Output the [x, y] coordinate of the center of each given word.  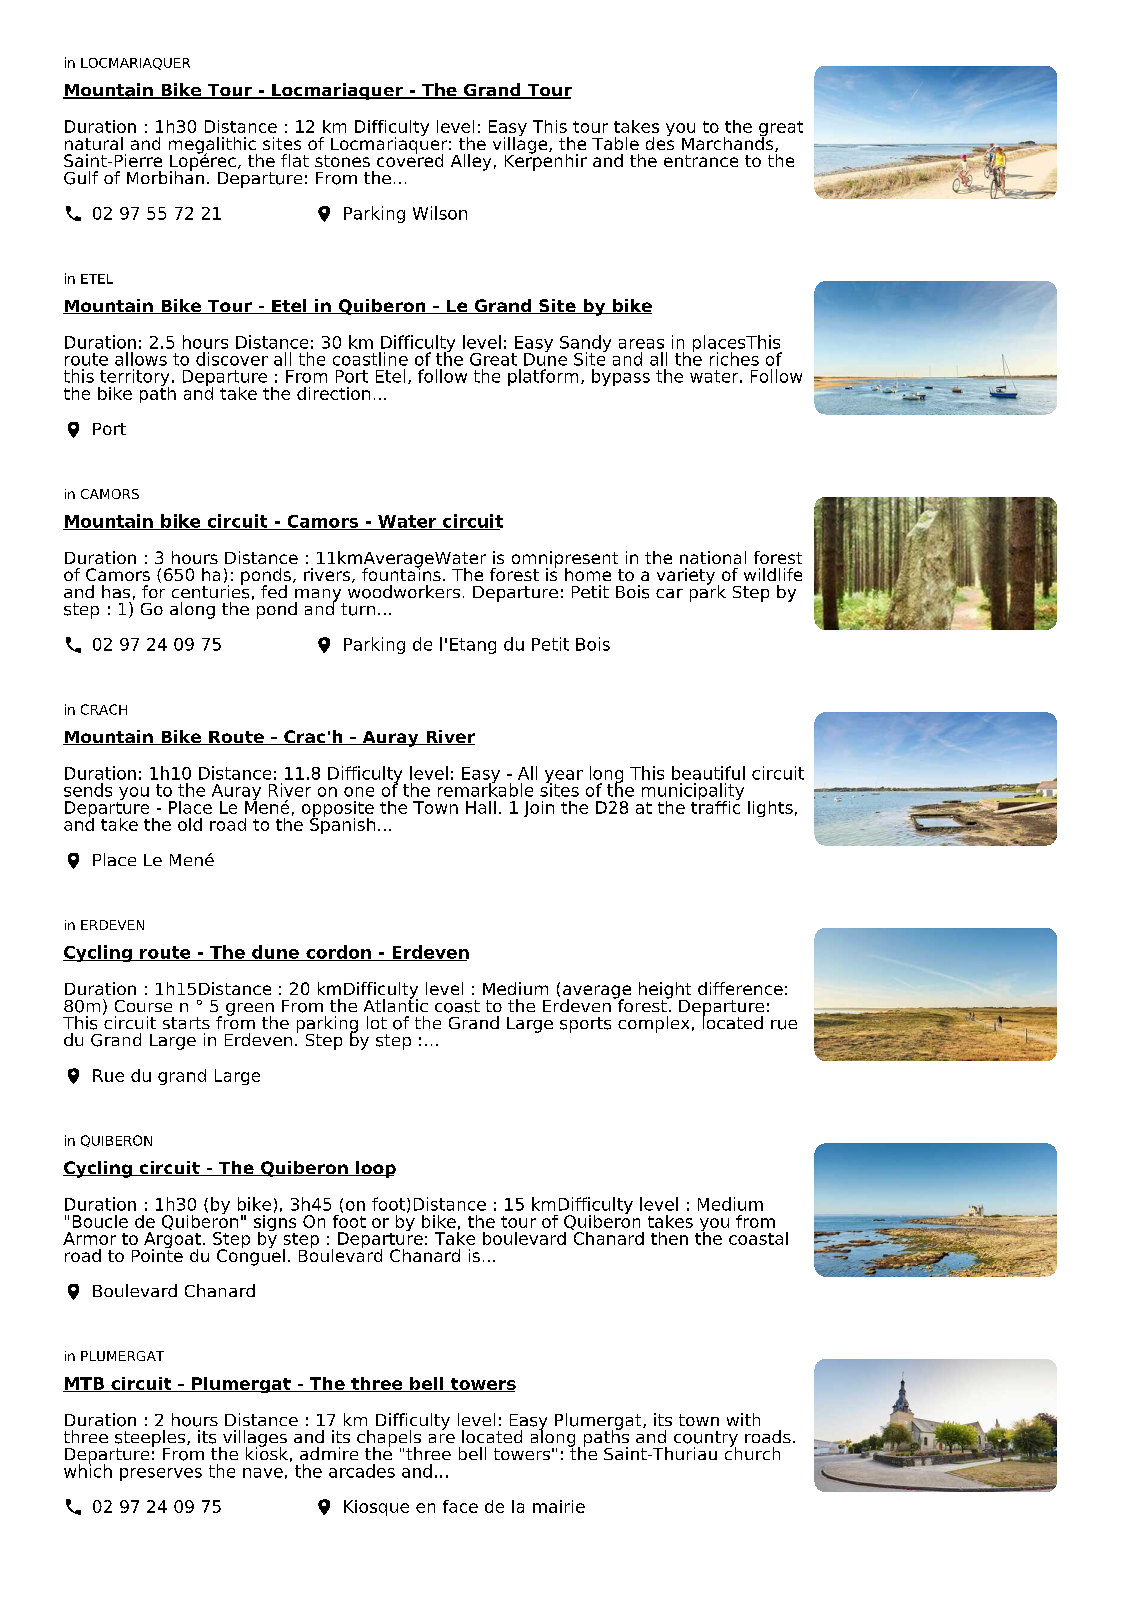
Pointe [157, 1254]
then [669, 1238]
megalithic [213, 146]
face [460, 1506]
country [706, 1440]
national [713, 557]
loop [375, 1169]
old [190, 824]
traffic [715, 806]
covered [410, 159]
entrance [701, 161]
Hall [481, 807]
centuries [210, 590]
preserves [161, 1474]
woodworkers [404, 590]
